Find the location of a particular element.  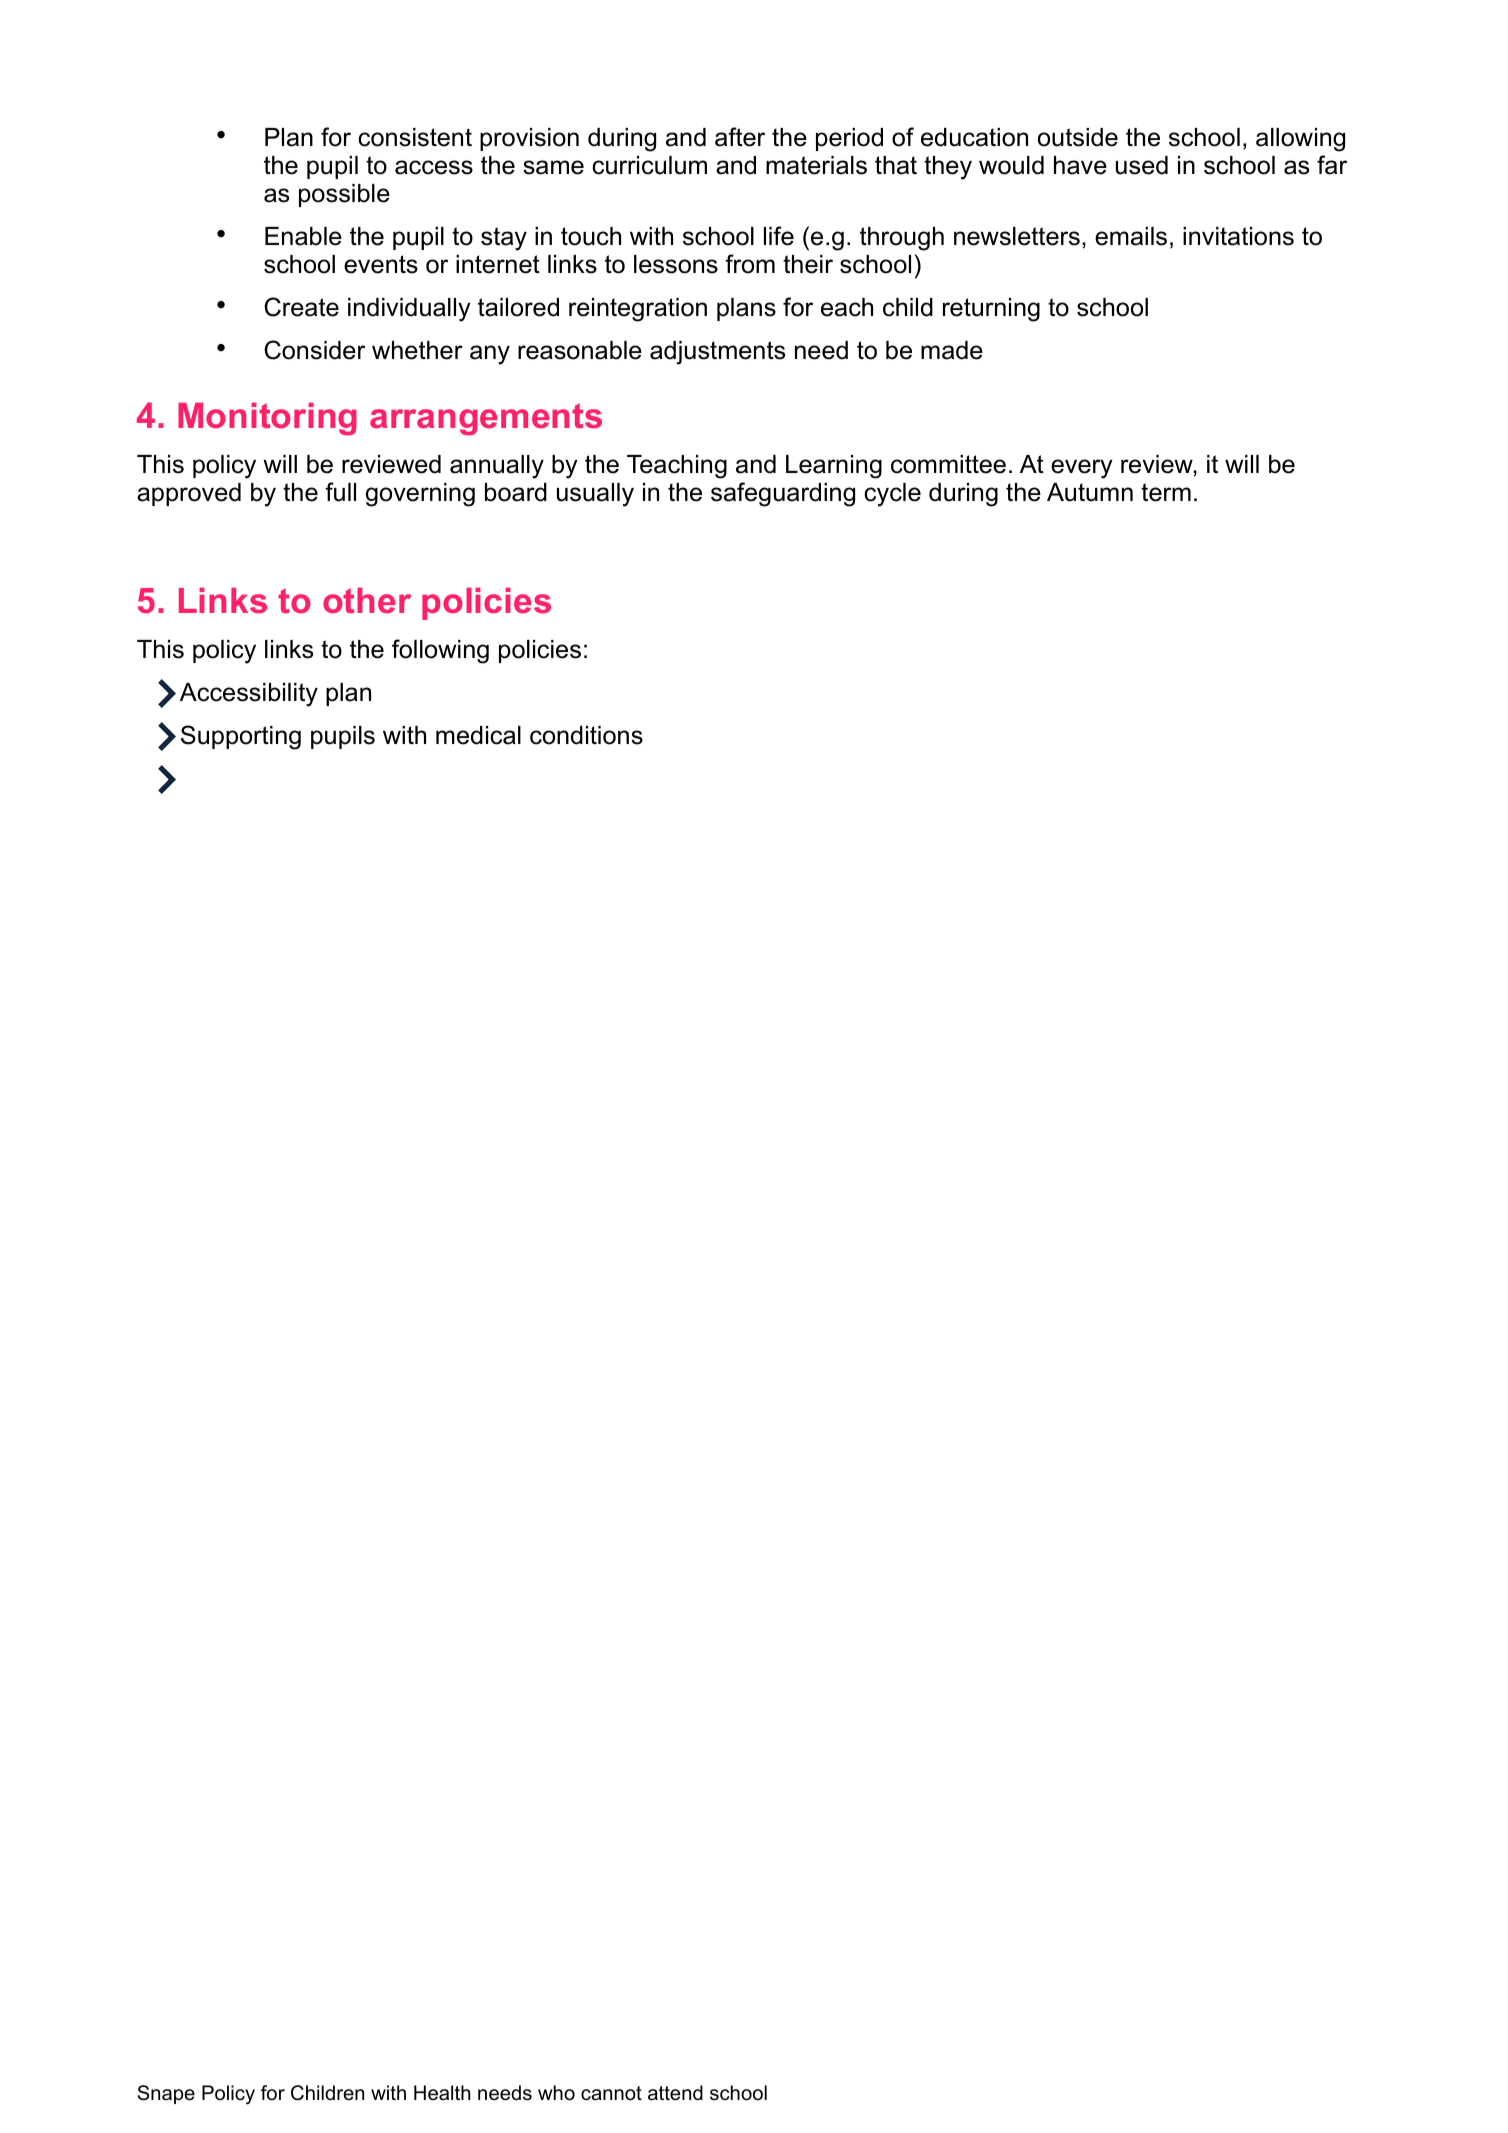

Health is located at coordinates (442, 2093).
